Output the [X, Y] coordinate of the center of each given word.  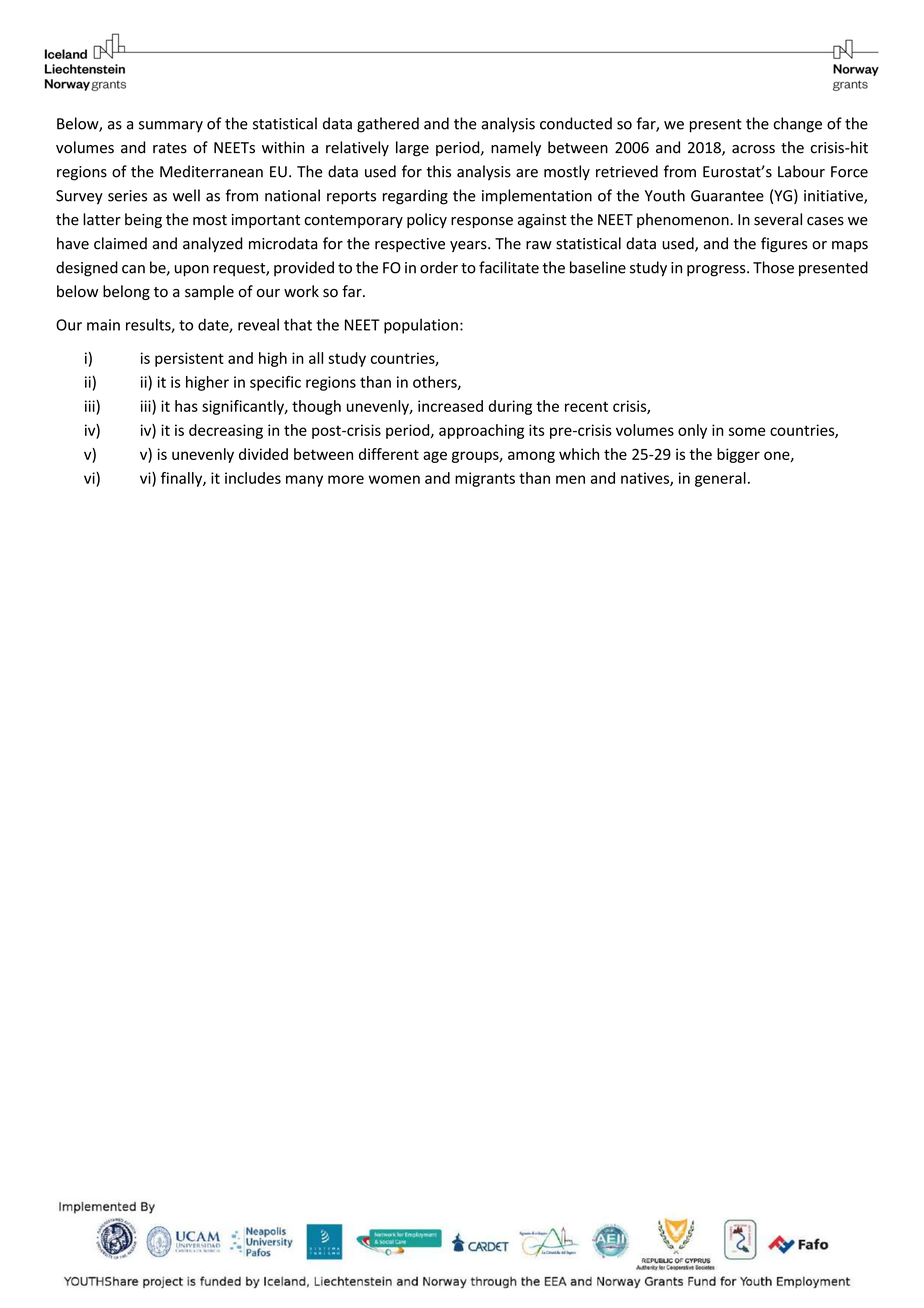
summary [171, 127]
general [720, 479]
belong [126, 292]
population [421, 326]
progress [717, 271]
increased [450, 406]
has [186, 406]
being [143, 220]
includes [253, 478]
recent [586, 406]
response [482, 222]
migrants [485, 479]
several [778, 219]
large [412, 149]
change [798, 125]
